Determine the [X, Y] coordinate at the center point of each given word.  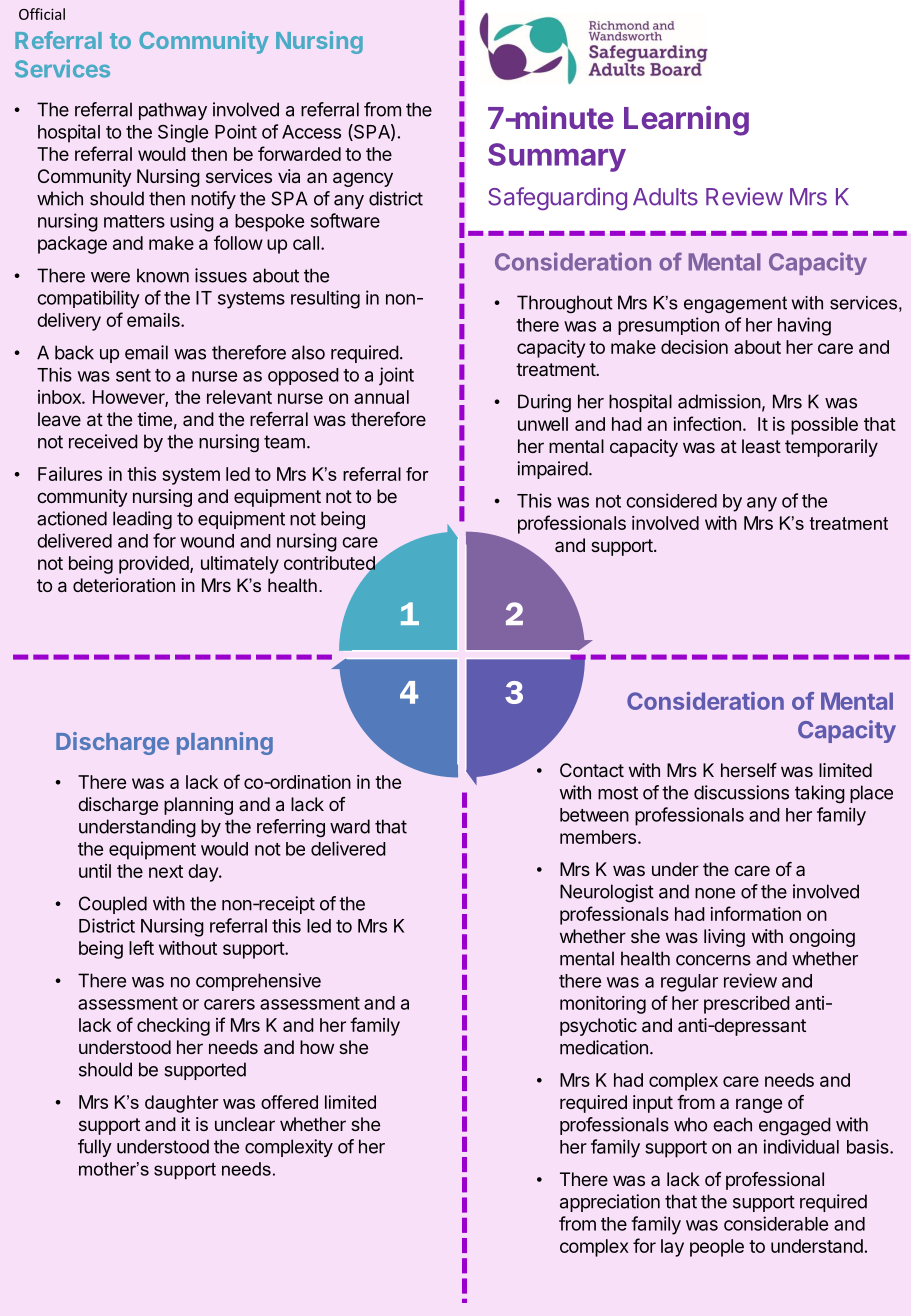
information [755, 913]
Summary [557, 157]
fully [95, 1148]
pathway [173, 111]
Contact [592, 770]
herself [749, 770]
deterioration [124, 585]
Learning [686, 121]
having [804, 326]
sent [133, 375]
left [141, 947]
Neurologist [607, 893]
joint [396, 376]
